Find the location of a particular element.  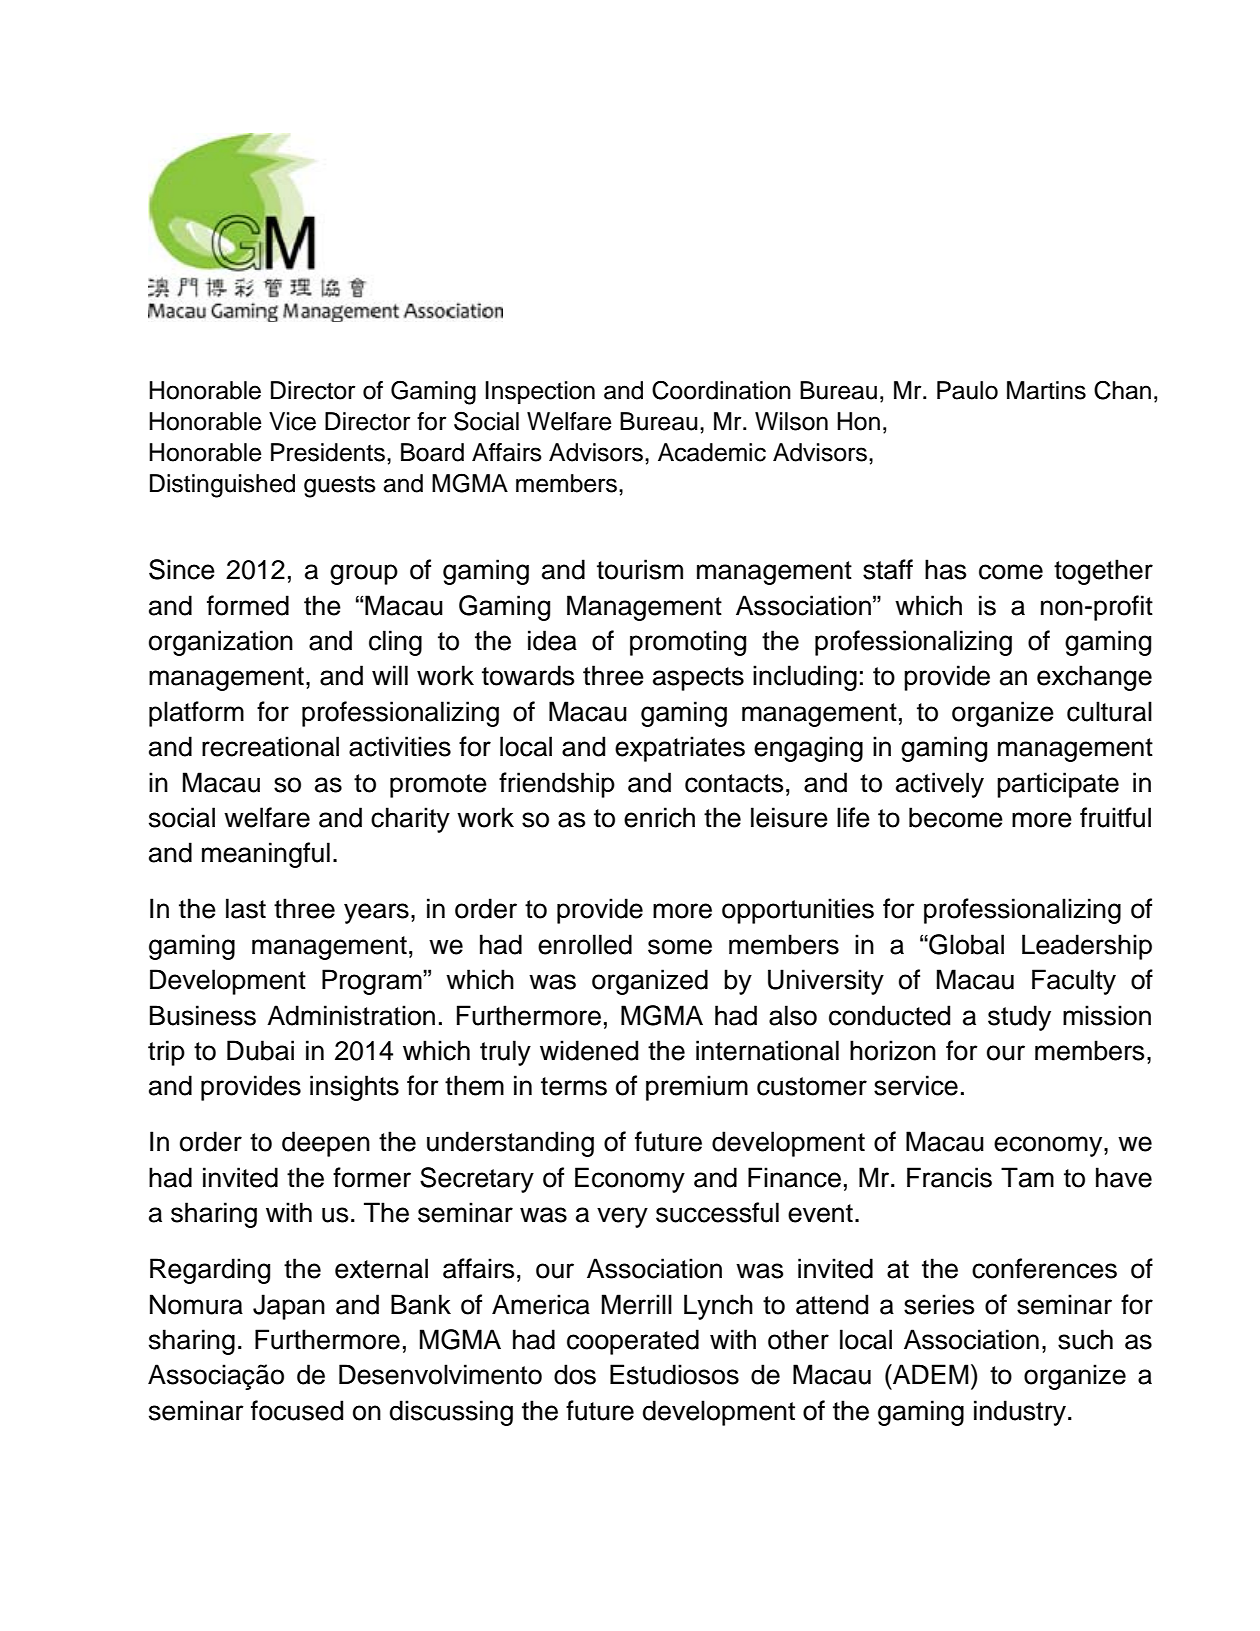

study is located at coordinates (1019, 1018).
